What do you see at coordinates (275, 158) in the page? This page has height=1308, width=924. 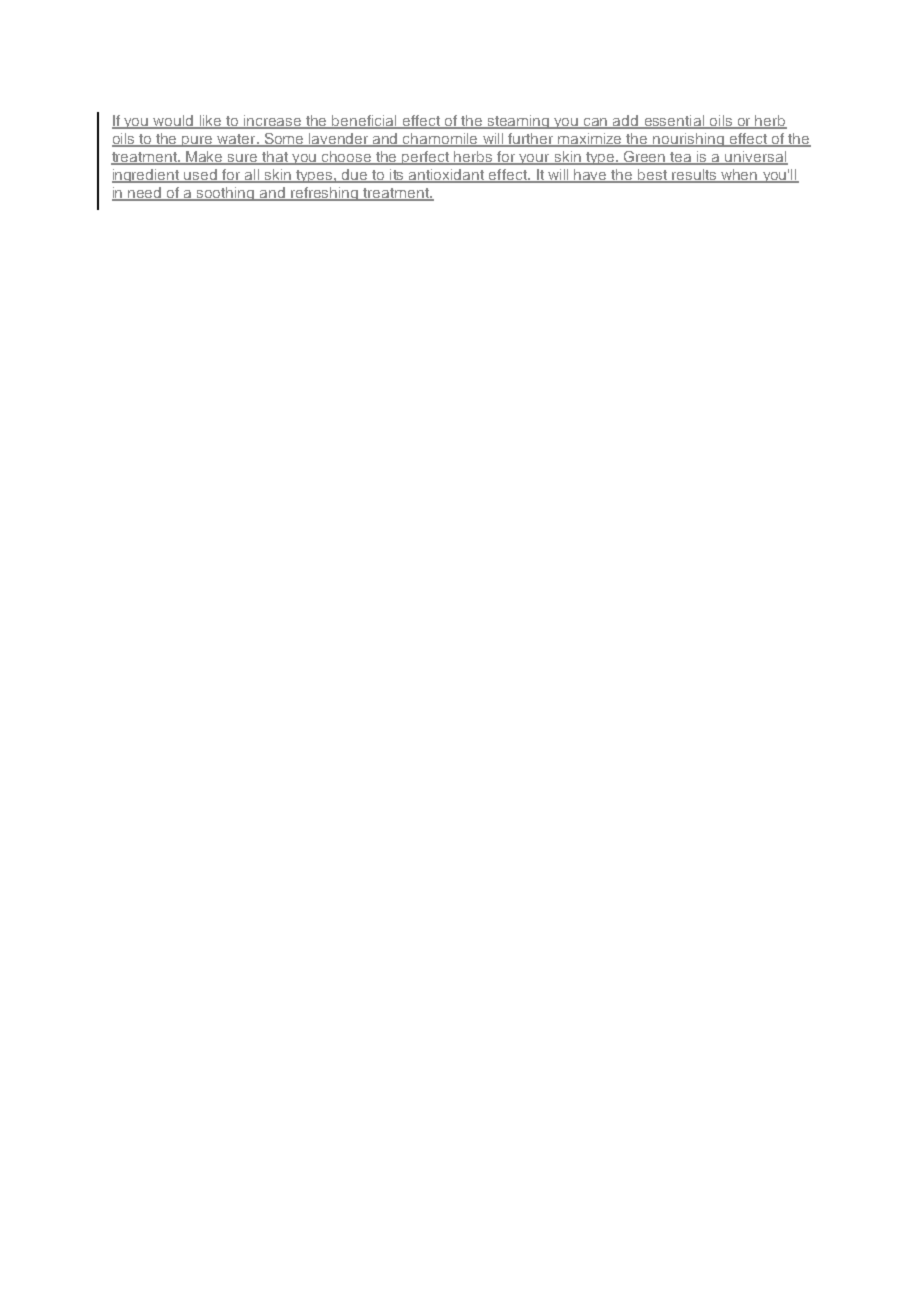 I see `that` at bounding box center [275, 158].
